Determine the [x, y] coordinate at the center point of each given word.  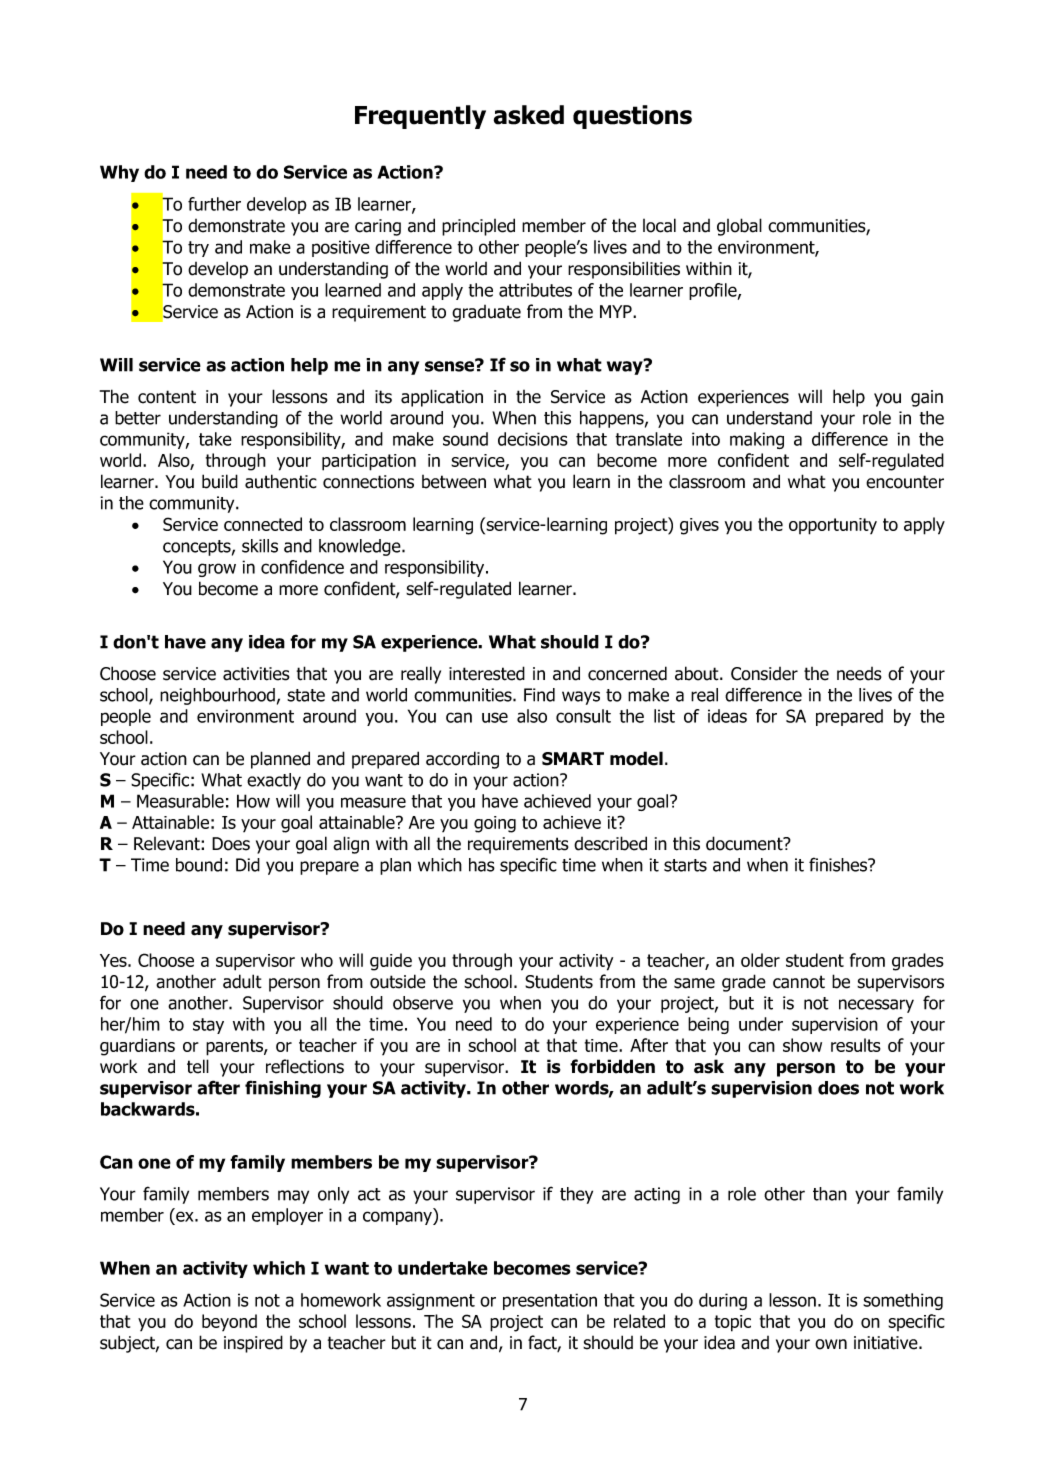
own [831, 1344]
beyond [229, 1322]
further [214, 204]
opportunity [833, 526]
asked [529, 115]
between [454, 482]
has [482, 865]
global [739, 227]
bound [199, 865]
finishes [839, 864]
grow [217, 570]
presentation [550, 1301]
